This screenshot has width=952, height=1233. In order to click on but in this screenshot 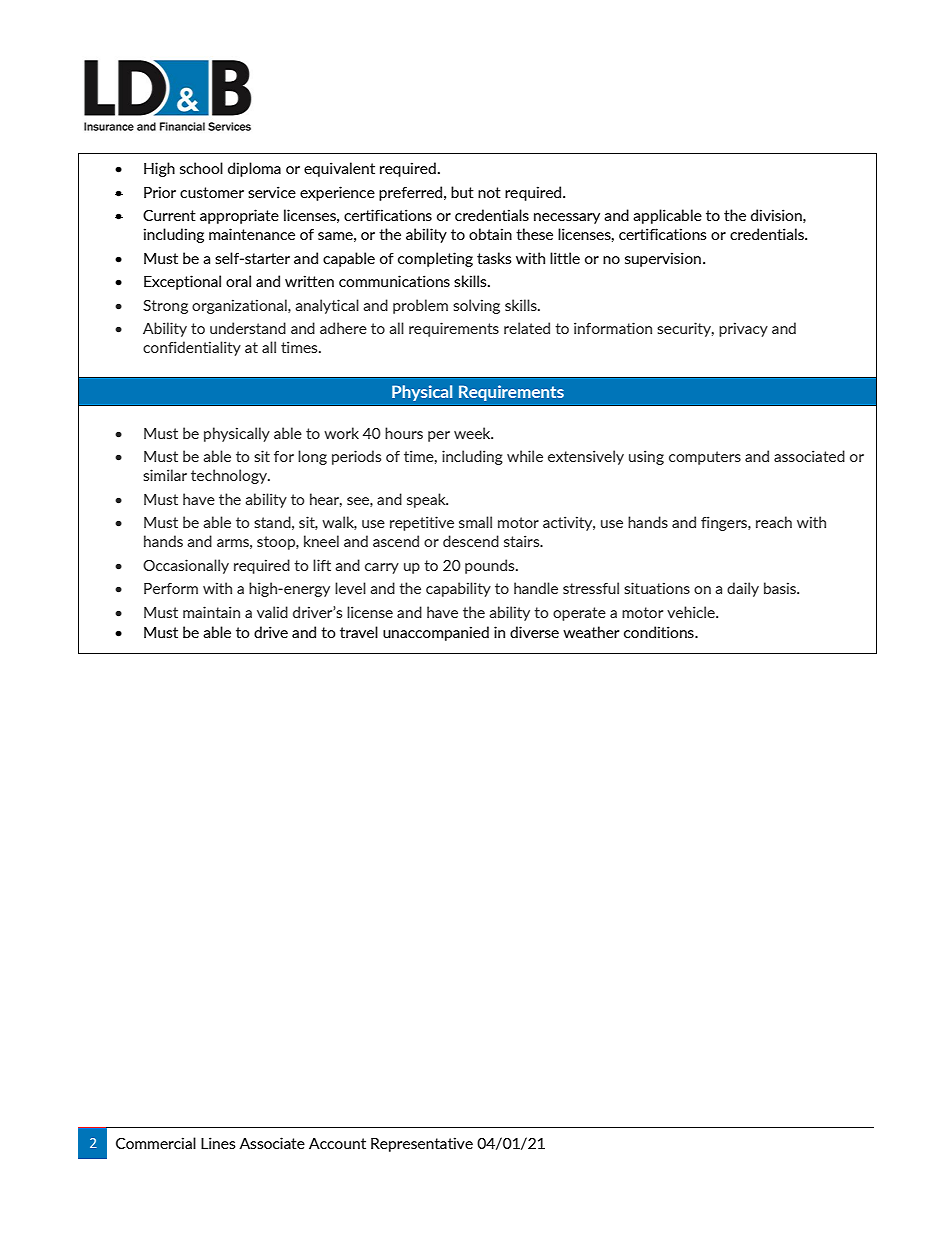, I will do `click(462, 192)`.
